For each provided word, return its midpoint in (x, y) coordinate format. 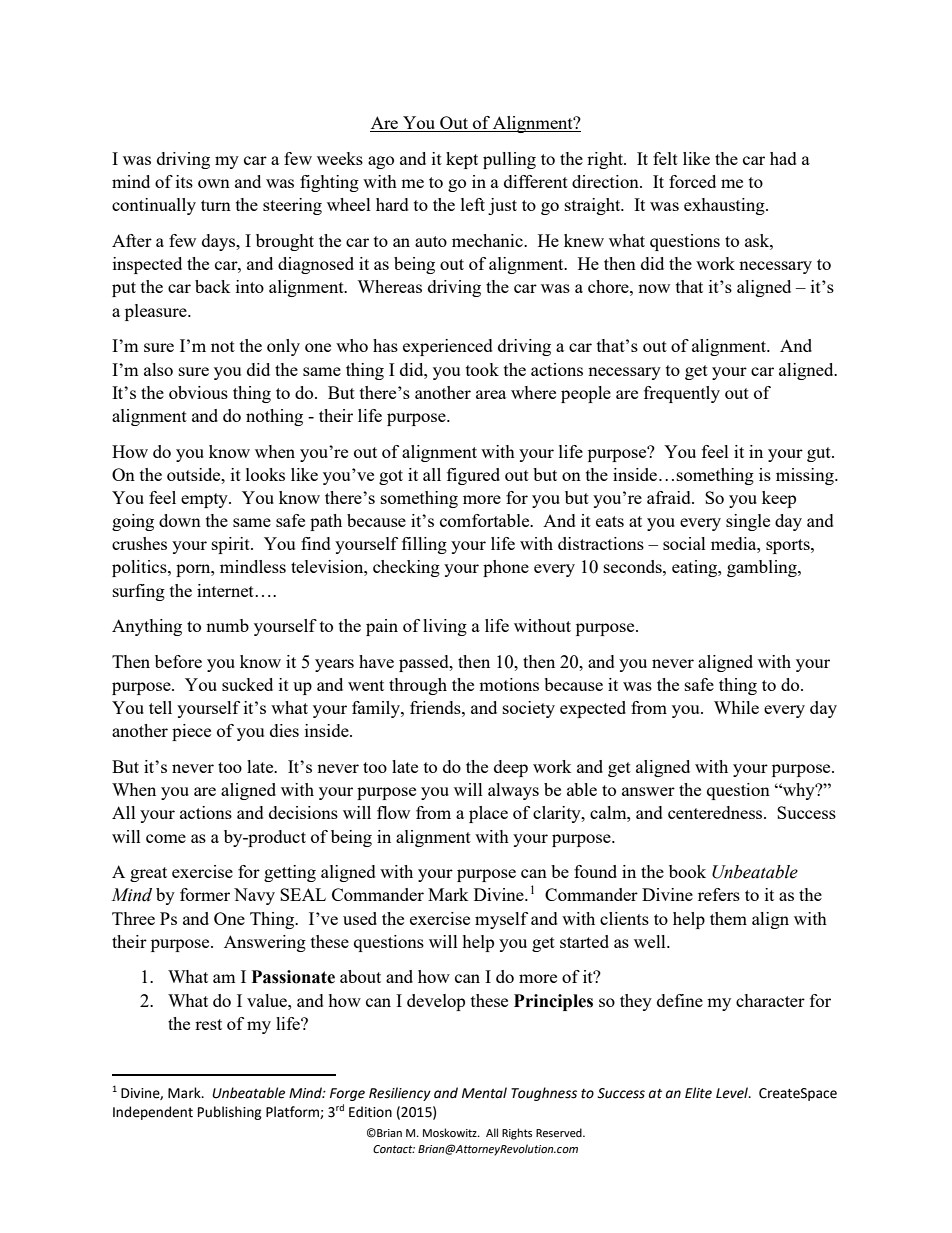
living (445, 627)
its (184, 181)
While (736, 707)
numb (227, 625)
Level (733, 1093)
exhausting (725, 206)
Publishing (230, 1113)
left (473, 204)
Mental (484, 1093)
